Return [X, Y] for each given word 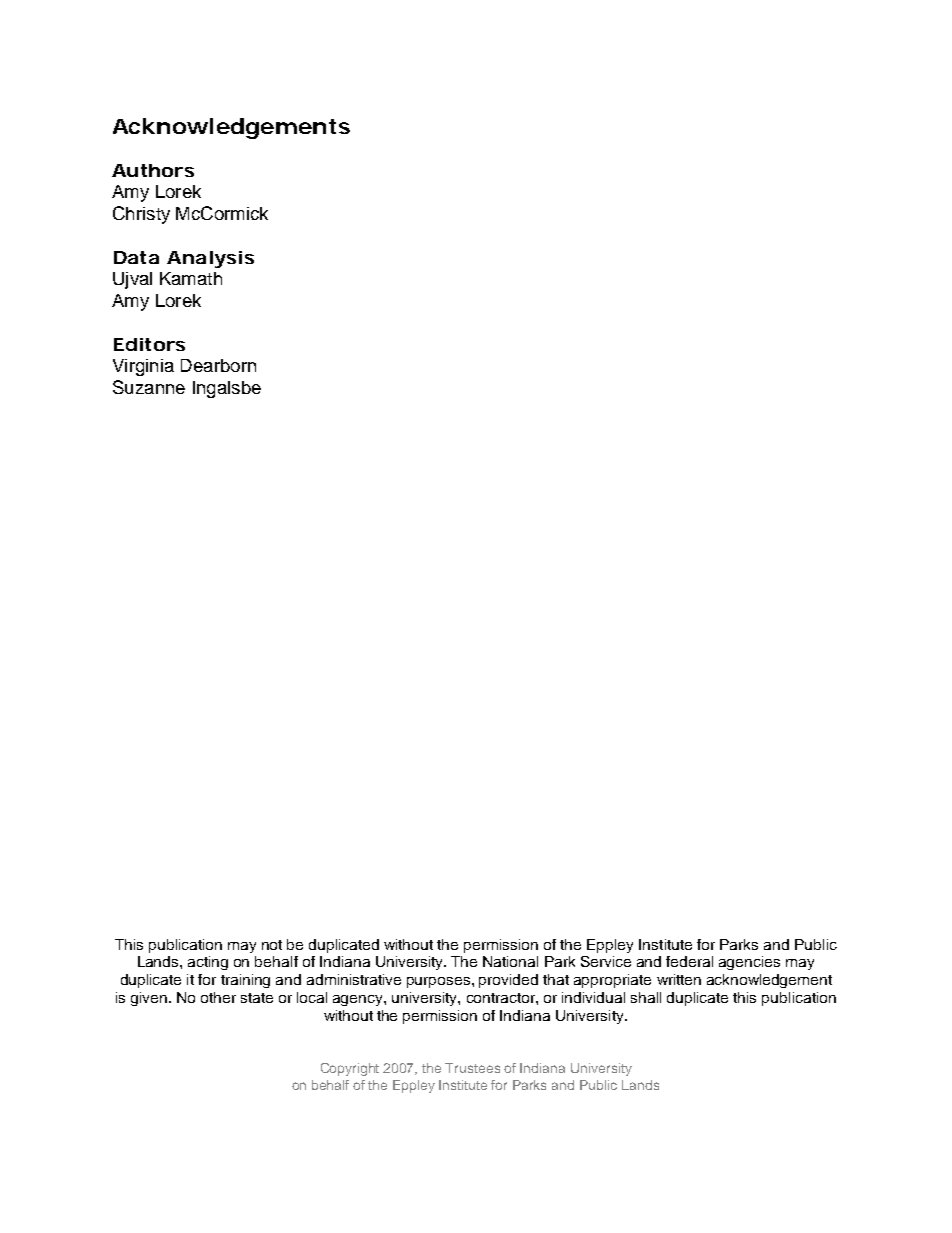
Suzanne [149, 387]
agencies [749, 963]
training [245, 981]
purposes [440, 982]
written [679, 979]
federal [689, 961]
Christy [141, 215]
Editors [149, 344]
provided [508, 981]
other [218, 997]
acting [208, 963]
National [510, 961]
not [272, 945]
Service [606, 961]
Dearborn [218, 365]
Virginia [143, 367]
